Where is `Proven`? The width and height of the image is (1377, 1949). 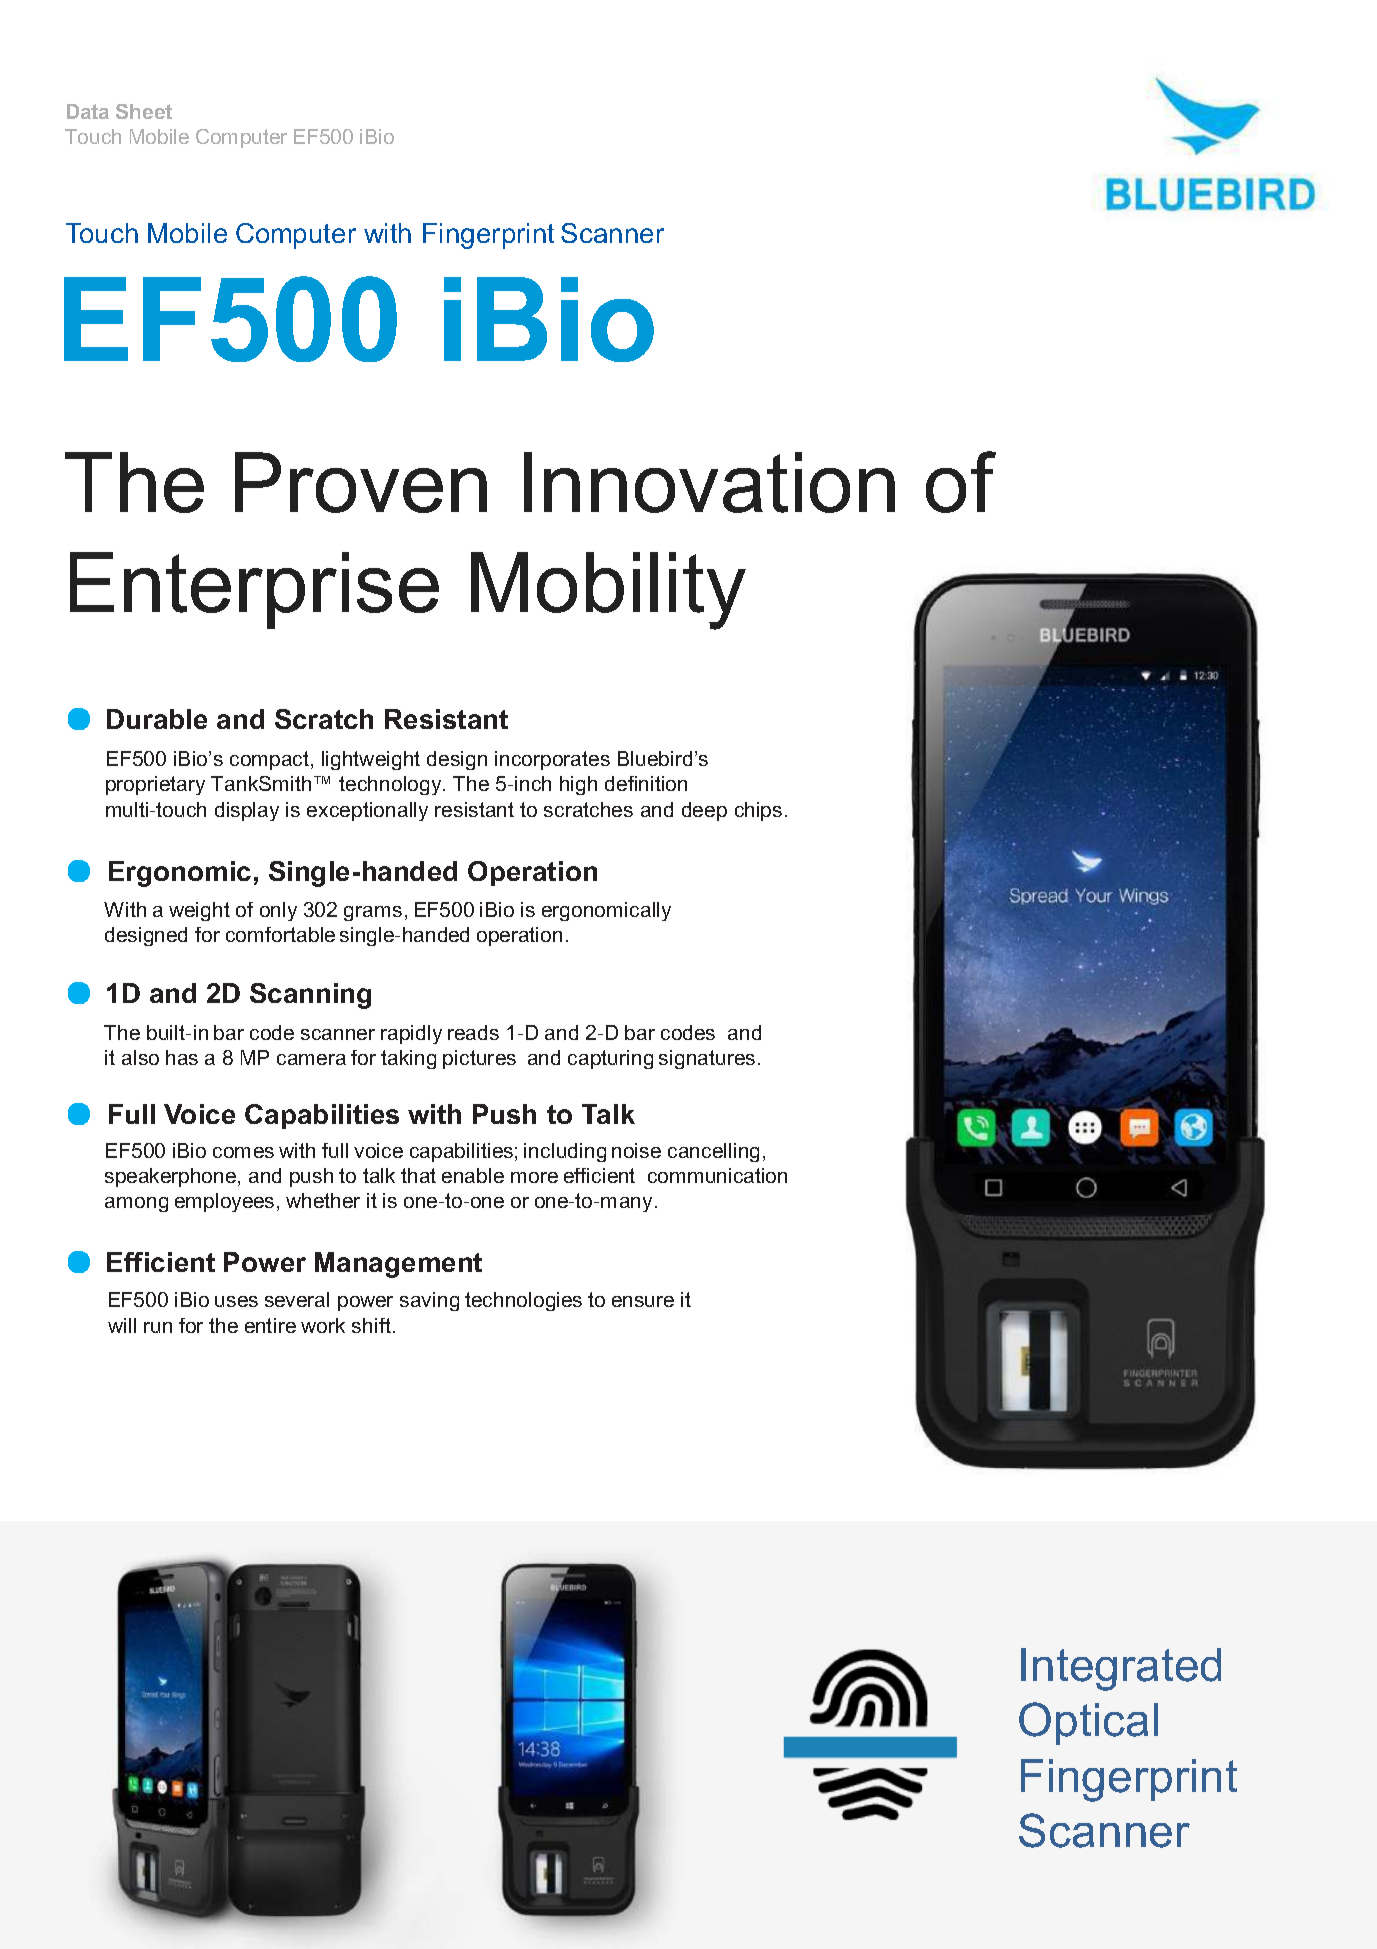
Proven is located at coordinates (361, 482).
